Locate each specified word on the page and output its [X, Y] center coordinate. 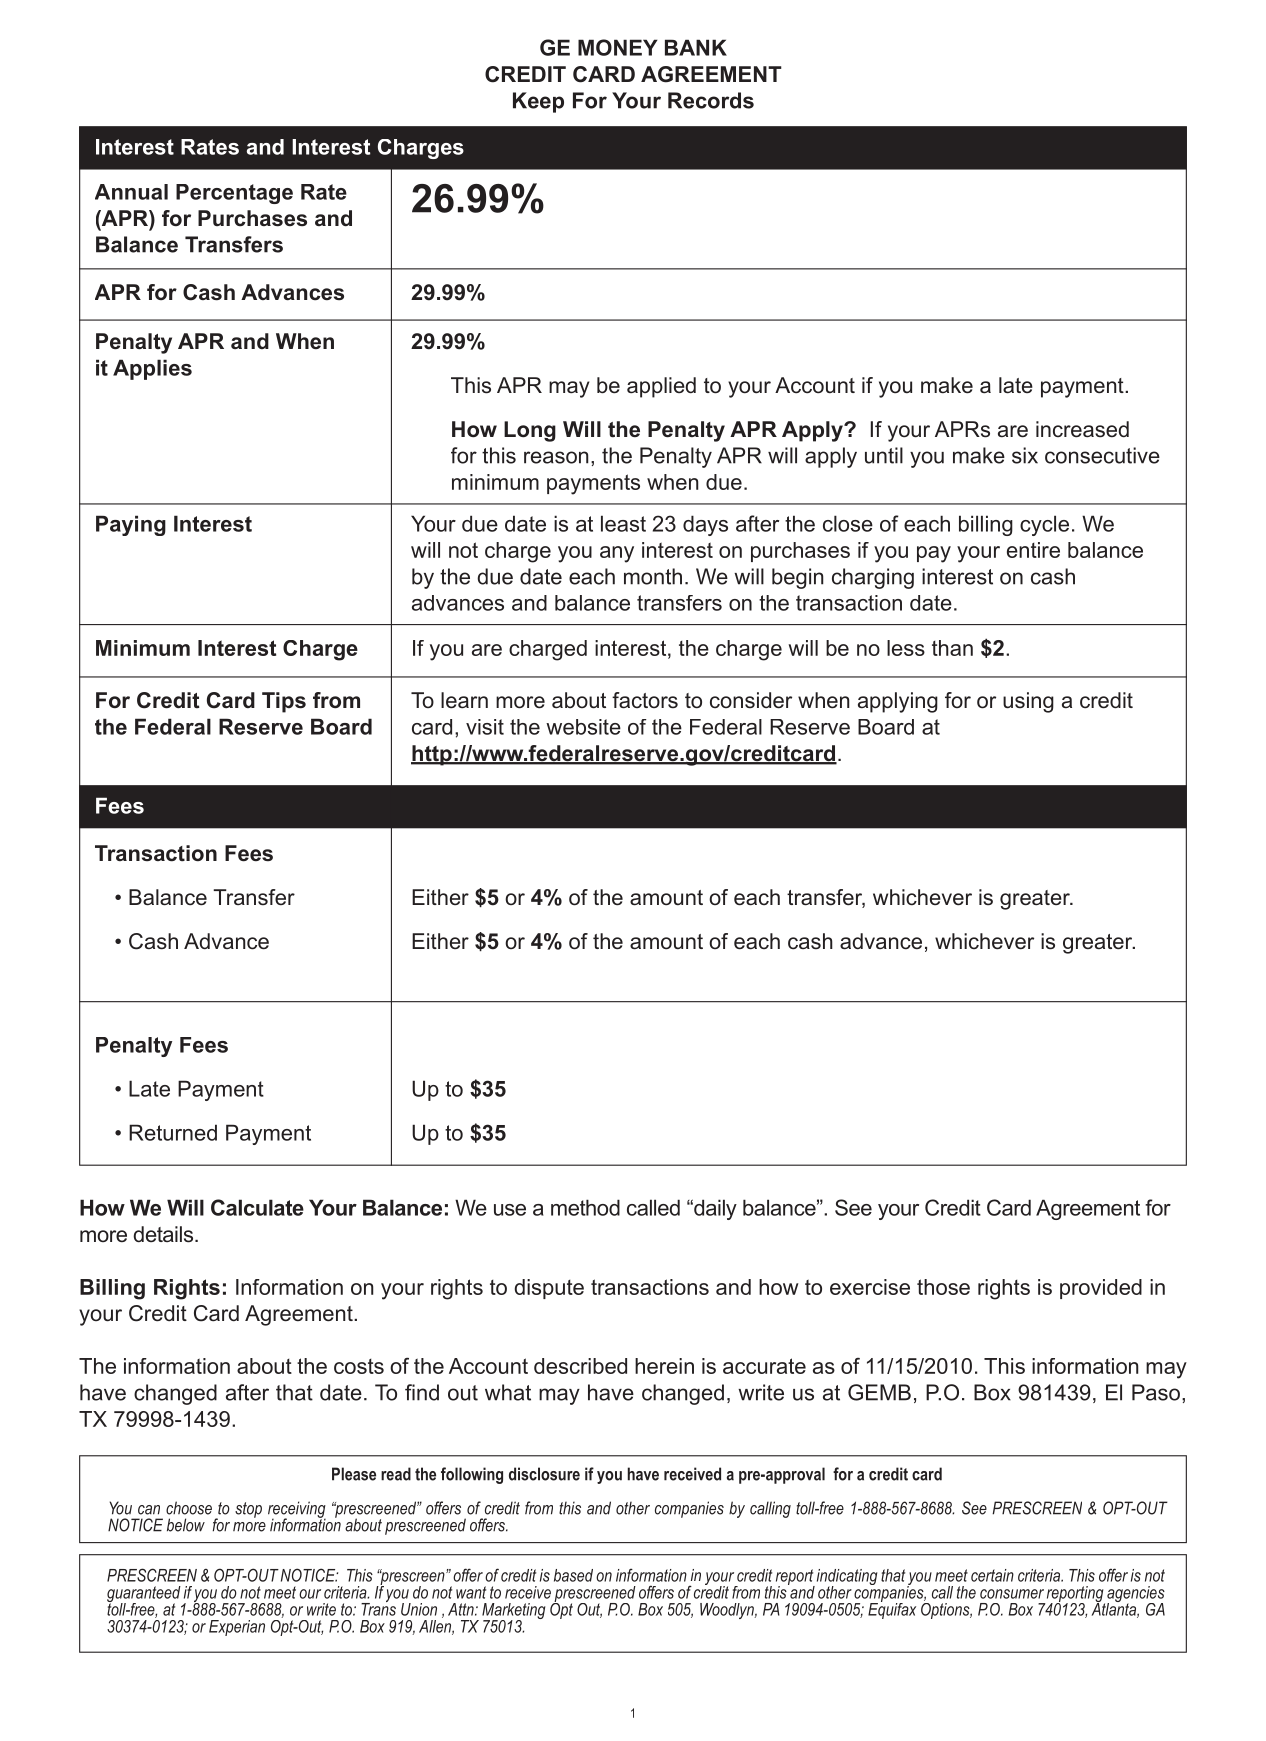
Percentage [234, 194]
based [573, 1575]
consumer [1012, 1594]
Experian [237, 1628]
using [1028, 702]
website [583, 727]
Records [711, 100]
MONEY [618, 47]
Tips [284, 702]
